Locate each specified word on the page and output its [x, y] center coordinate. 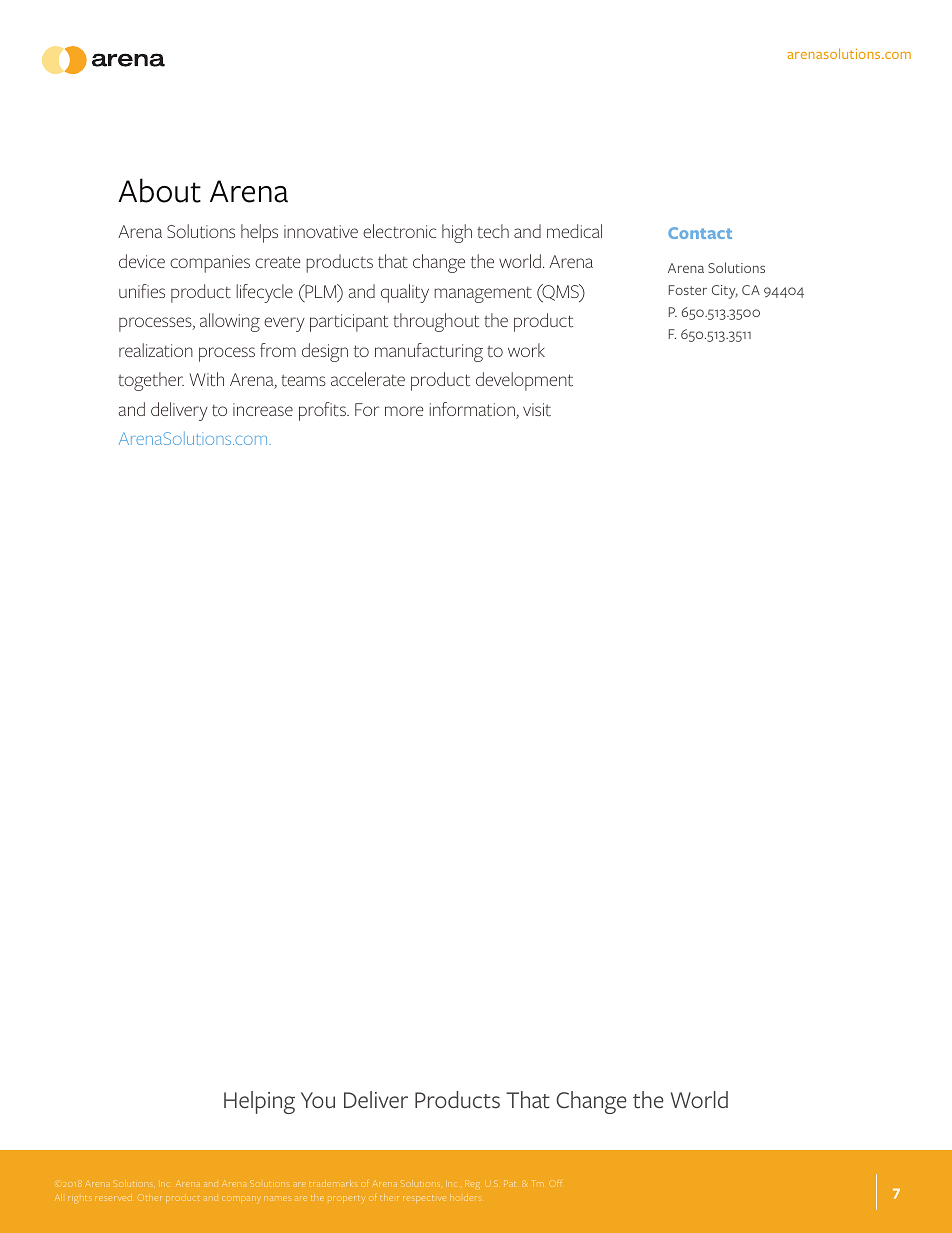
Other [149, 1197]
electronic [399, 231]
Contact [700, 233]
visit [537, 410]
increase [263, 409]
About [159, 190]
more [404, 411]
